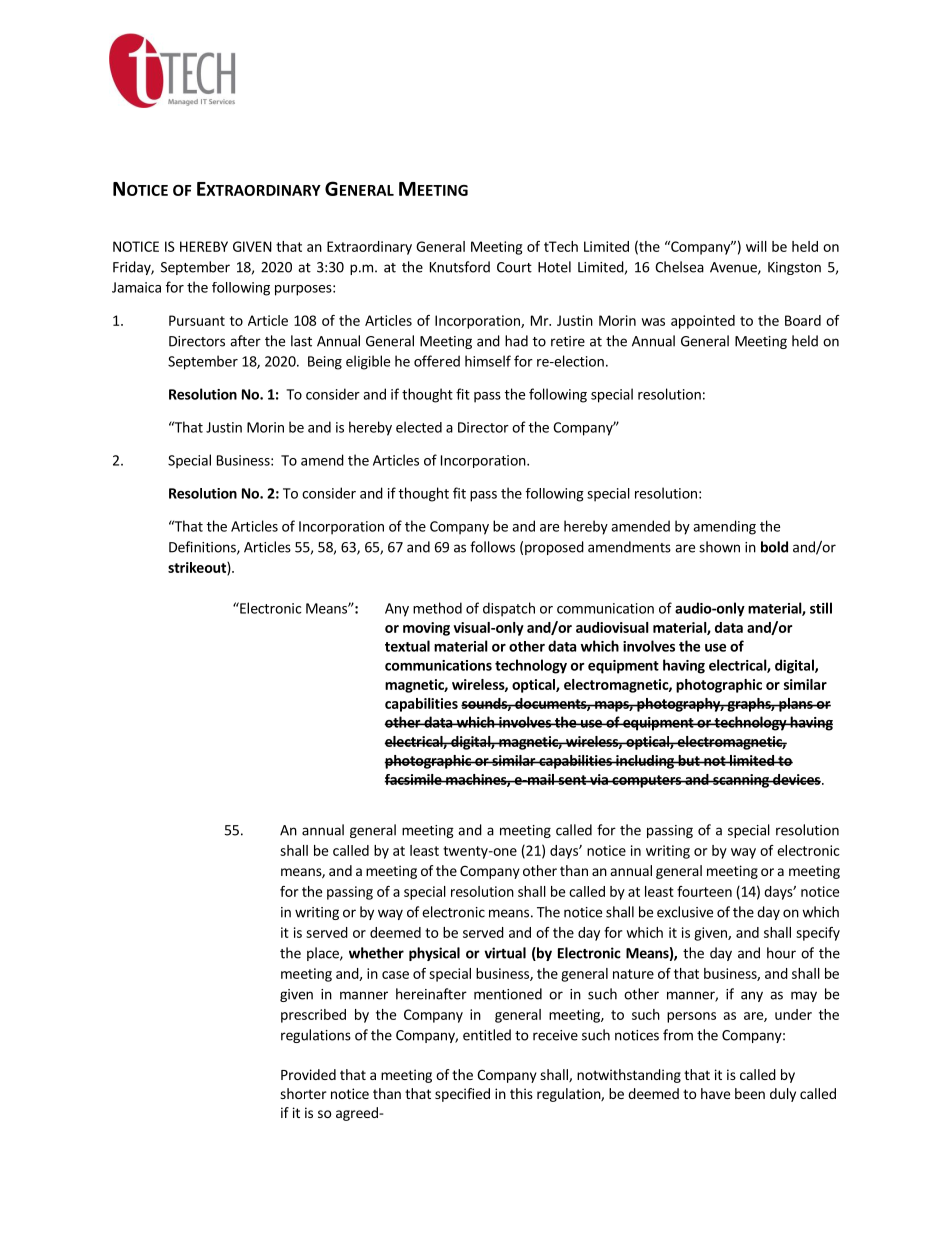 The height and width of the image is (1233, 952). What do you see at coordinates (308, 1074) in the image?
I see `Provided` at bounding box center [308, 1074].
